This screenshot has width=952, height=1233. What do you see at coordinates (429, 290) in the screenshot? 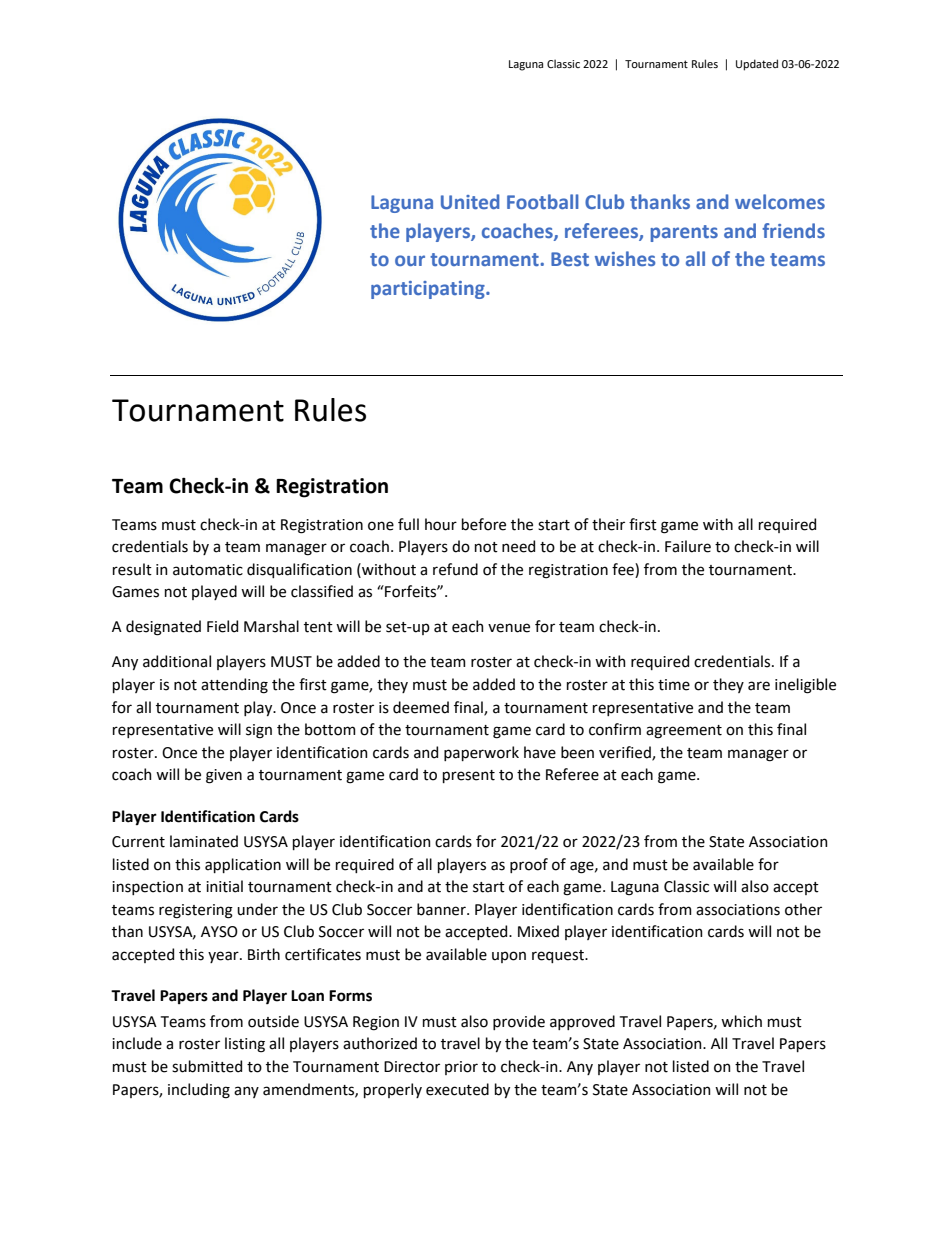
I see `participating` at bounding box center [429, 290].
